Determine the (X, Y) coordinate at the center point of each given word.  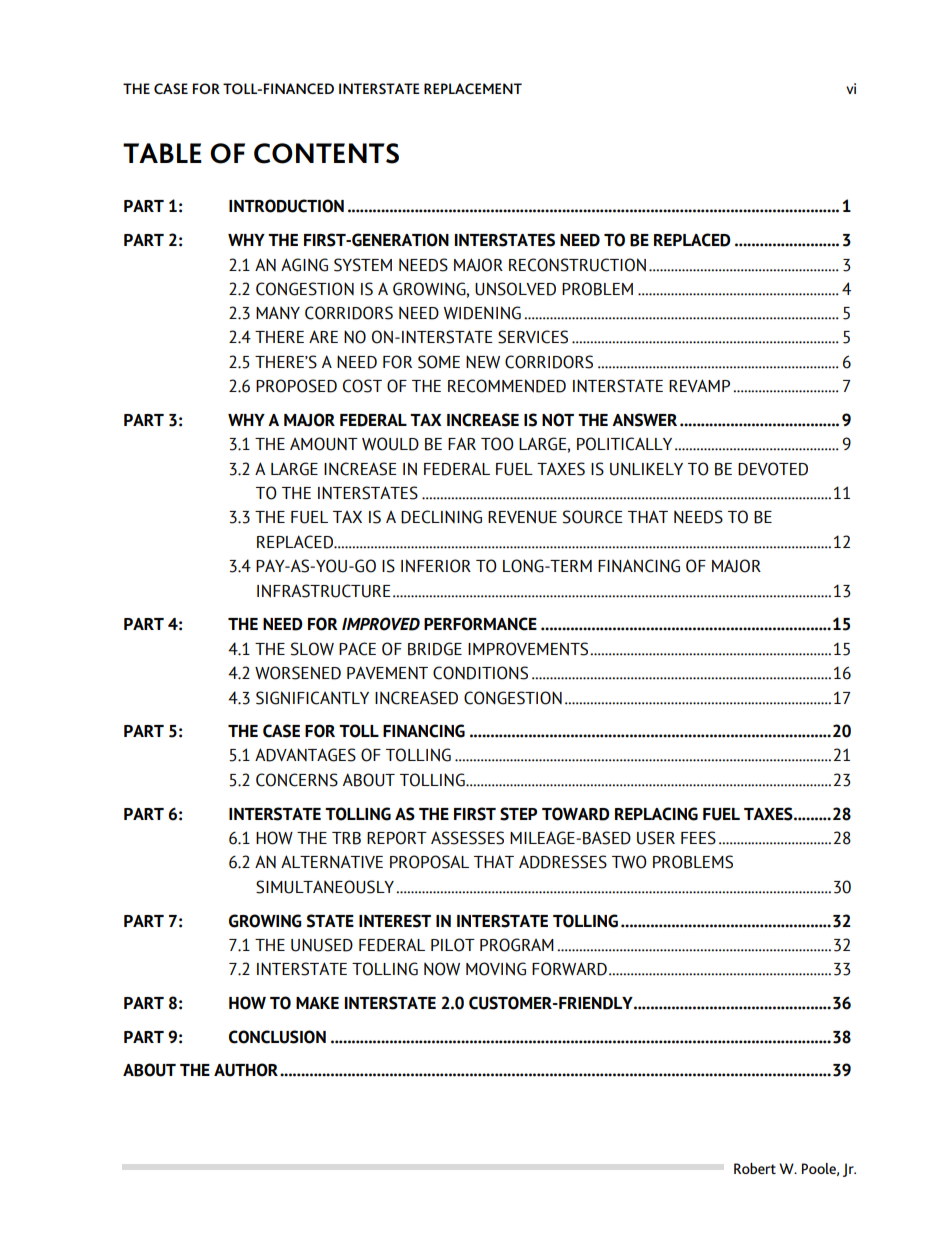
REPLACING (656, 814)
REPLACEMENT (473, 88)
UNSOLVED (515, 289)
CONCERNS (297, 780)
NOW (442, 969)
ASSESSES (467, 838)
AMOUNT (324, 444)
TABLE (162, 153)
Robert (755, 1168)
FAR (462, 443)
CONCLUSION (277, 1037)
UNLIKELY (646, 469)
